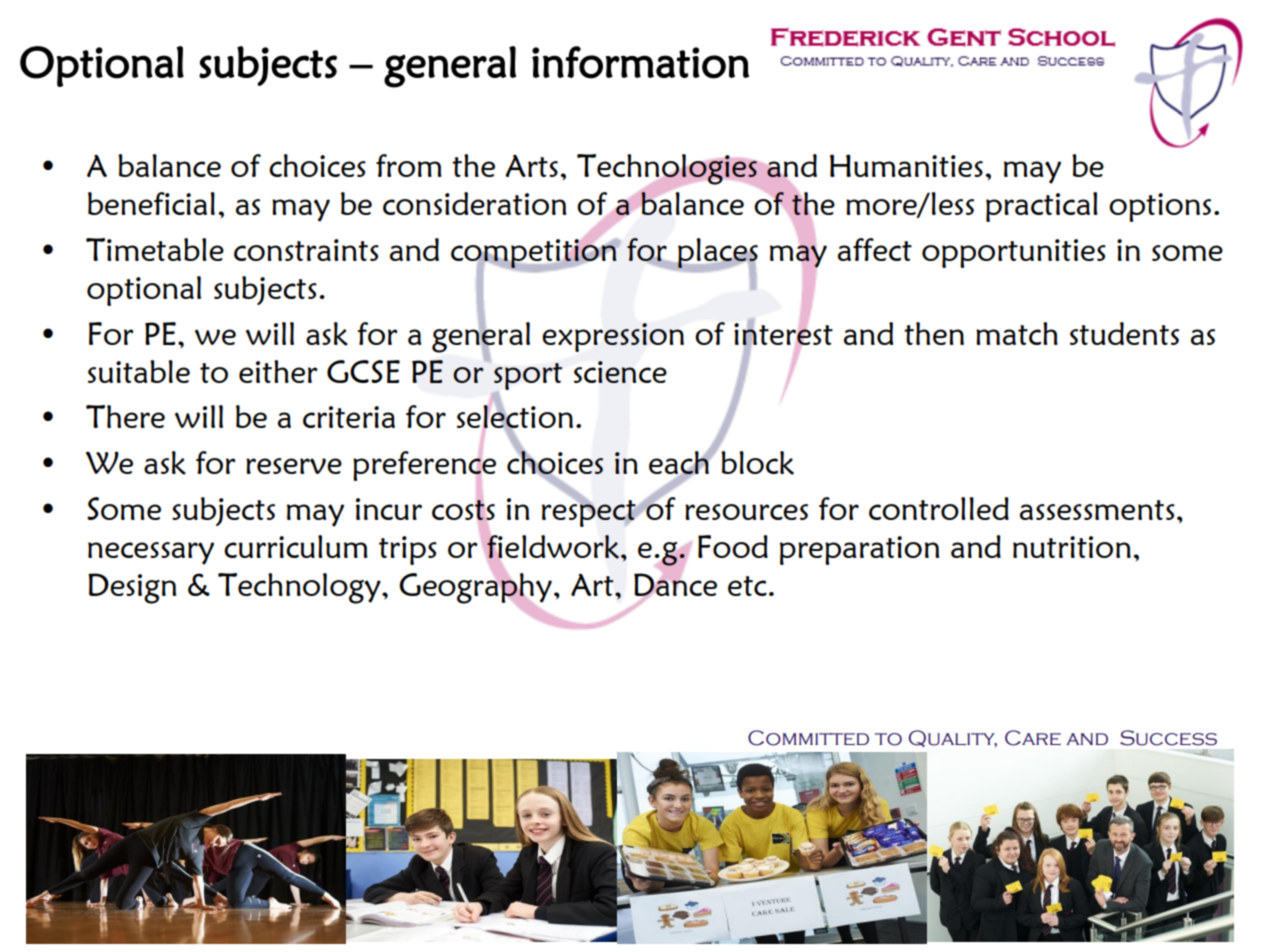  What do you see at coordinates (746, 512) in the document?
I see `resources` at bounding box center [746, 512].
